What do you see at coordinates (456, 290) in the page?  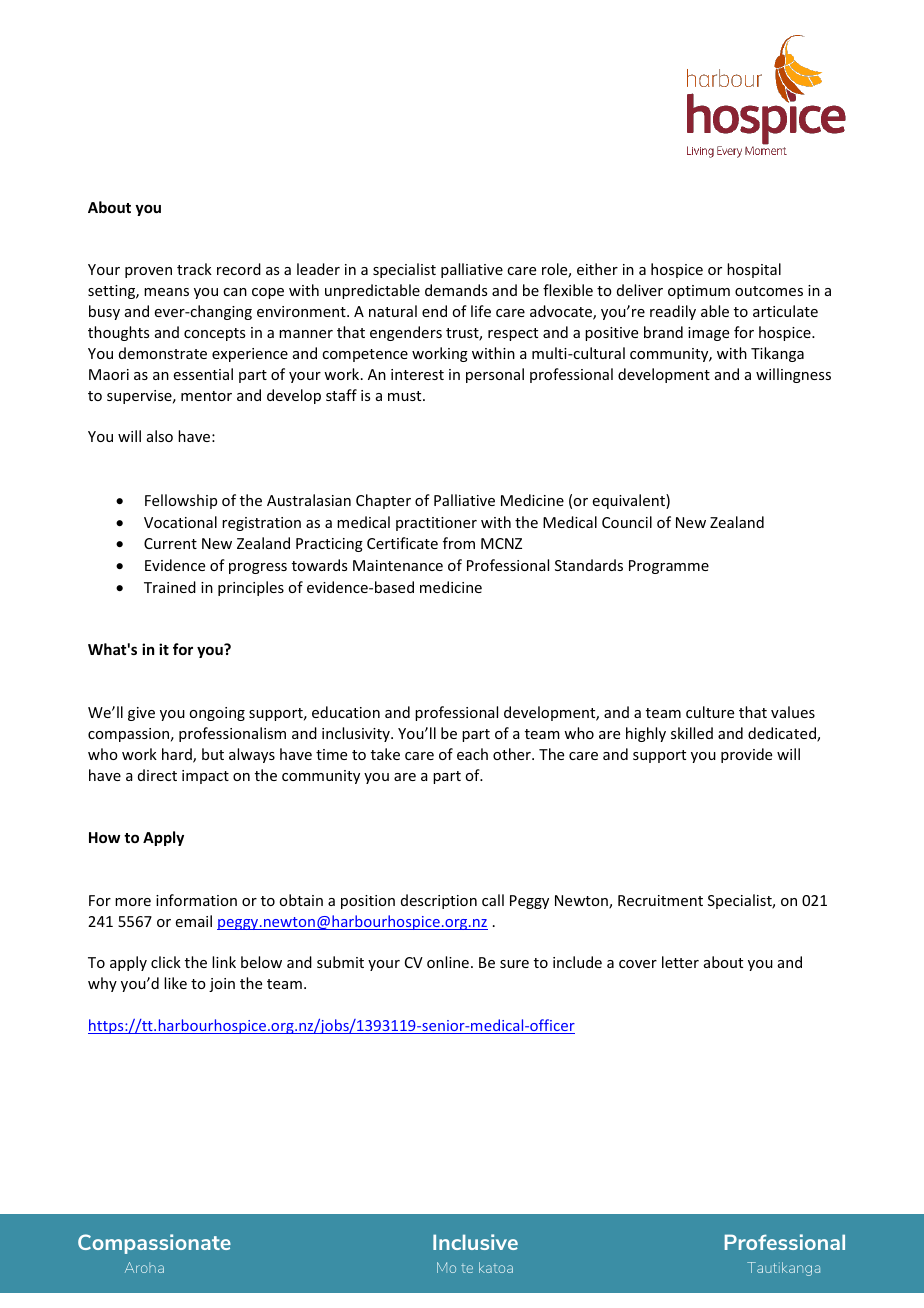 I see `demands` at bounding box center [456, 290].
